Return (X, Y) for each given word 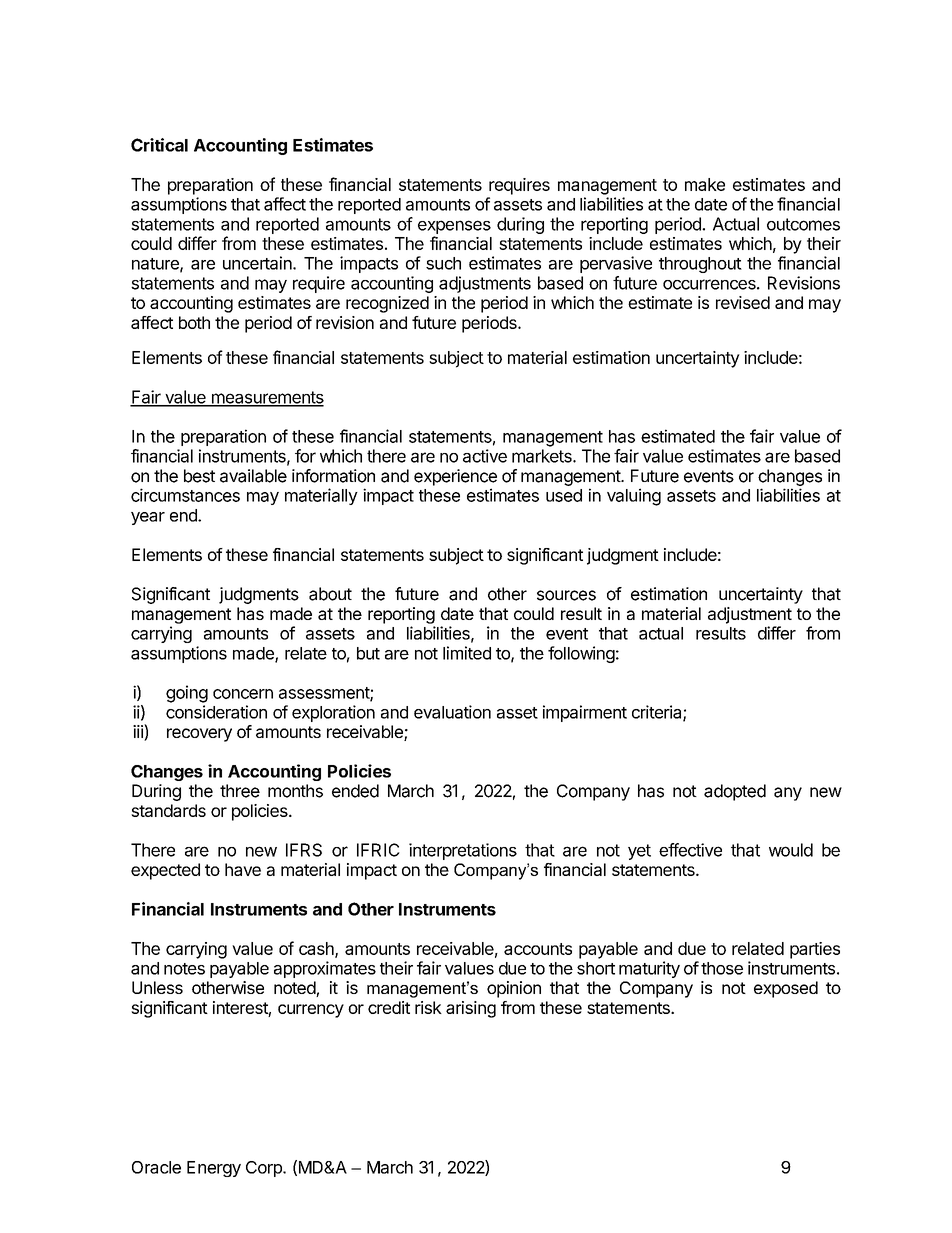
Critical (159, 145)
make (705, 184)
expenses (454, 227)
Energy (214, 1169)
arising (471, 1009)
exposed (786, 989)
